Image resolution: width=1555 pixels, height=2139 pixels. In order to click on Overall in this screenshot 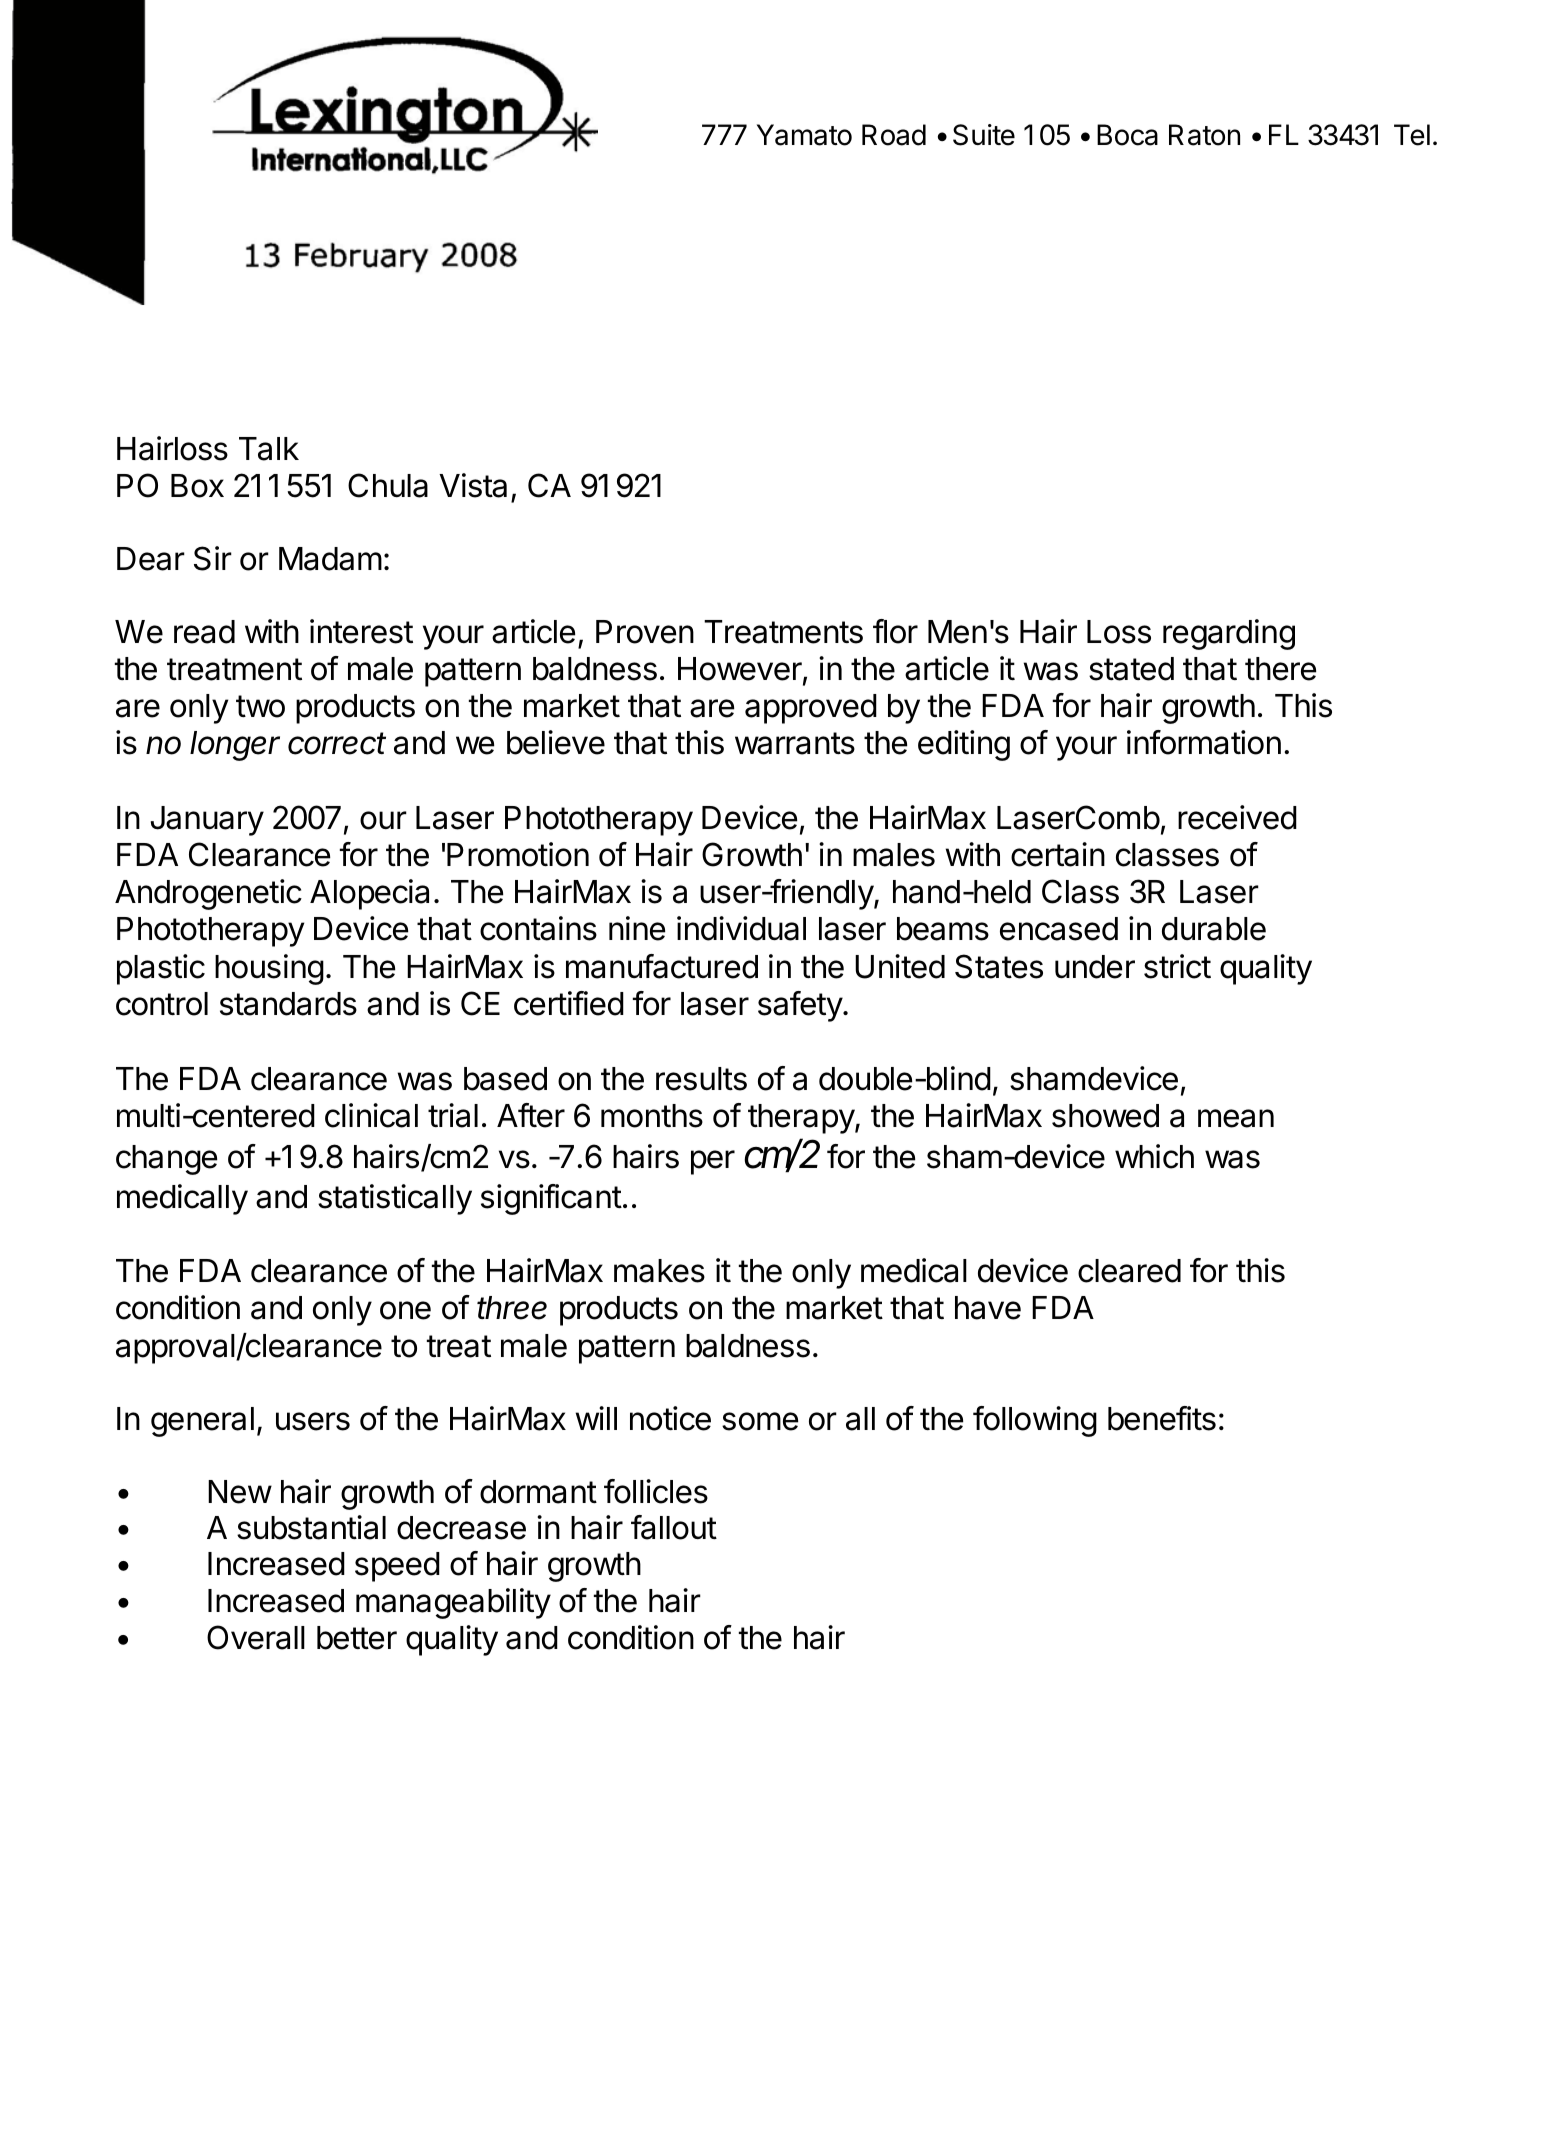, I will do `click(256, 1637)`.
